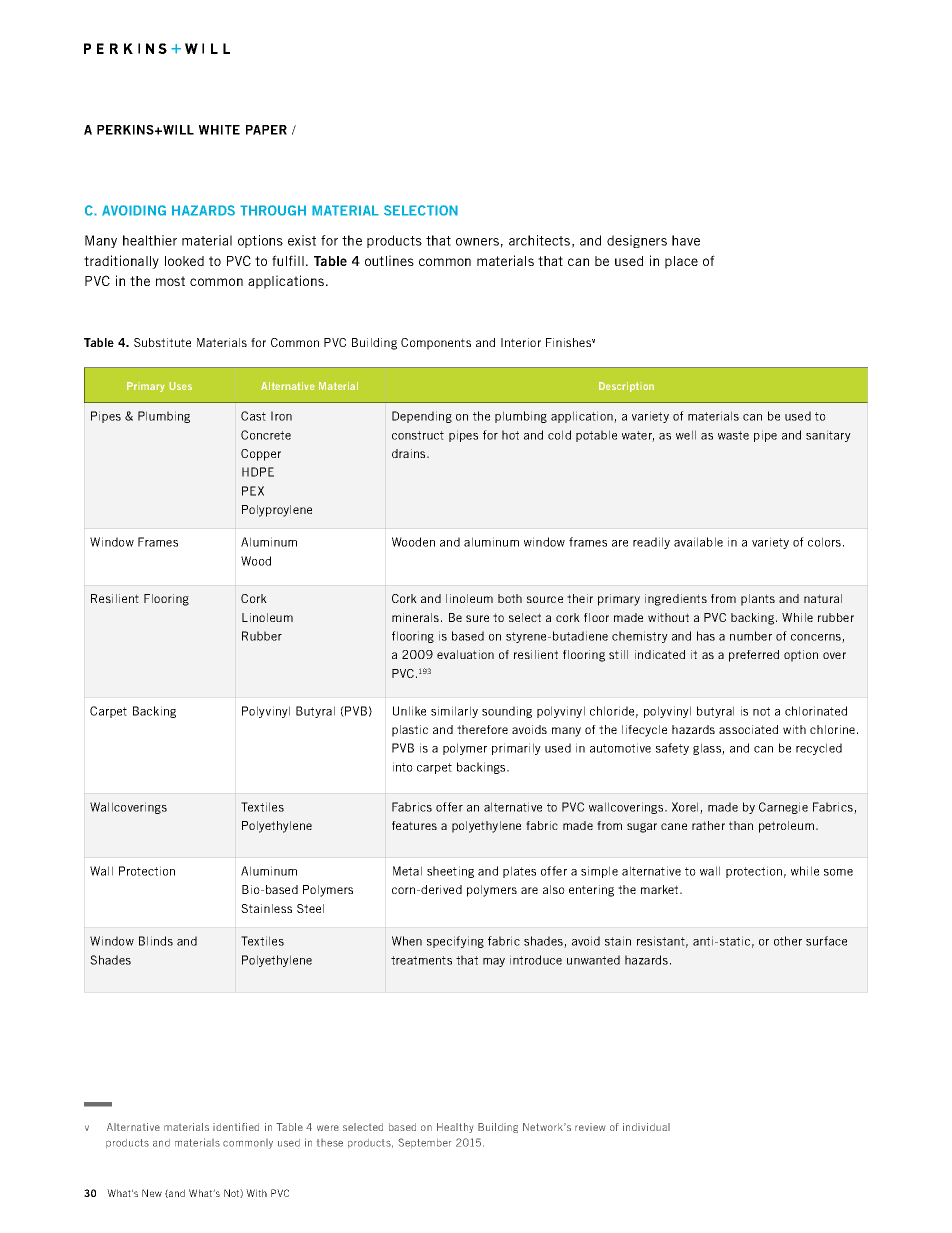 This document has width=952, height=1233. Describe the element at coordinates (455, 942) in the document. I see `specifying` at that location.
